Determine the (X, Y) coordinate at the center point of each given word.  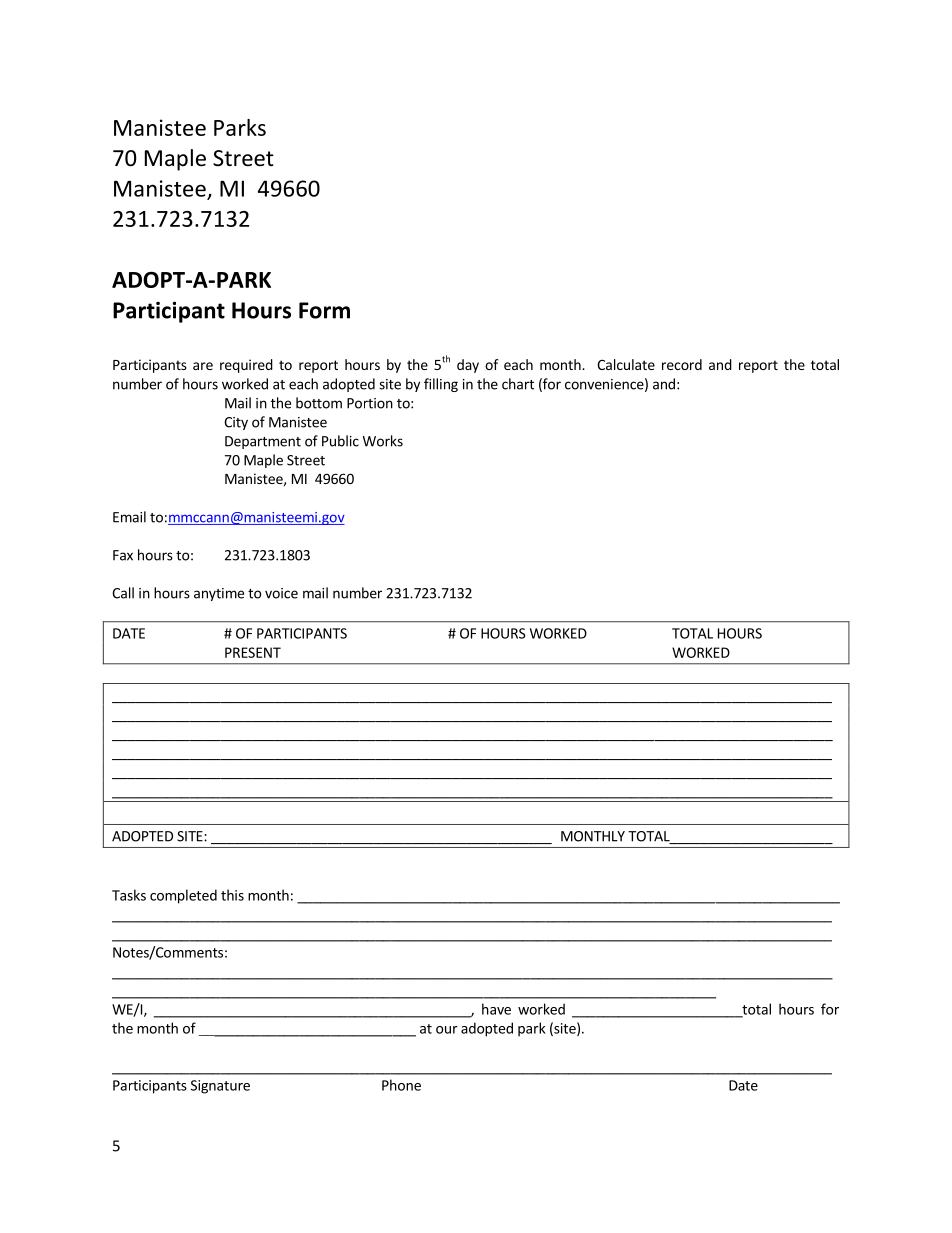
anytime (219, 594)
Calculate (626, 364)
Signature (220, 1087)
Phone (401, 1085)
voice (281, 593)
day (468, 366)
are (203, 366)
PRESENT (253, 652)
